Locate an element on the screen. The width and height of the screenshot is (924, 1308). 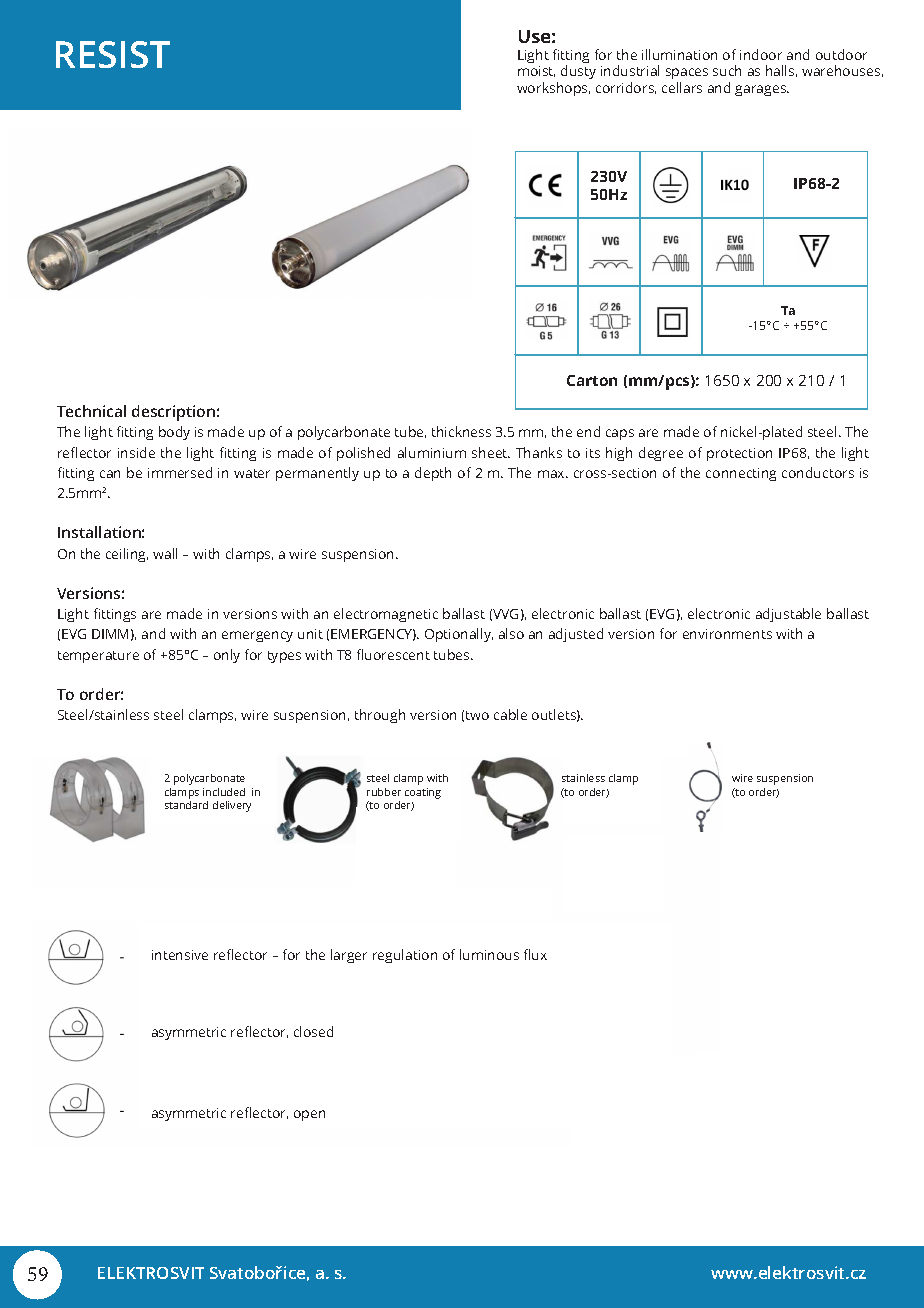
wall is located at coordinates (165, 553).
